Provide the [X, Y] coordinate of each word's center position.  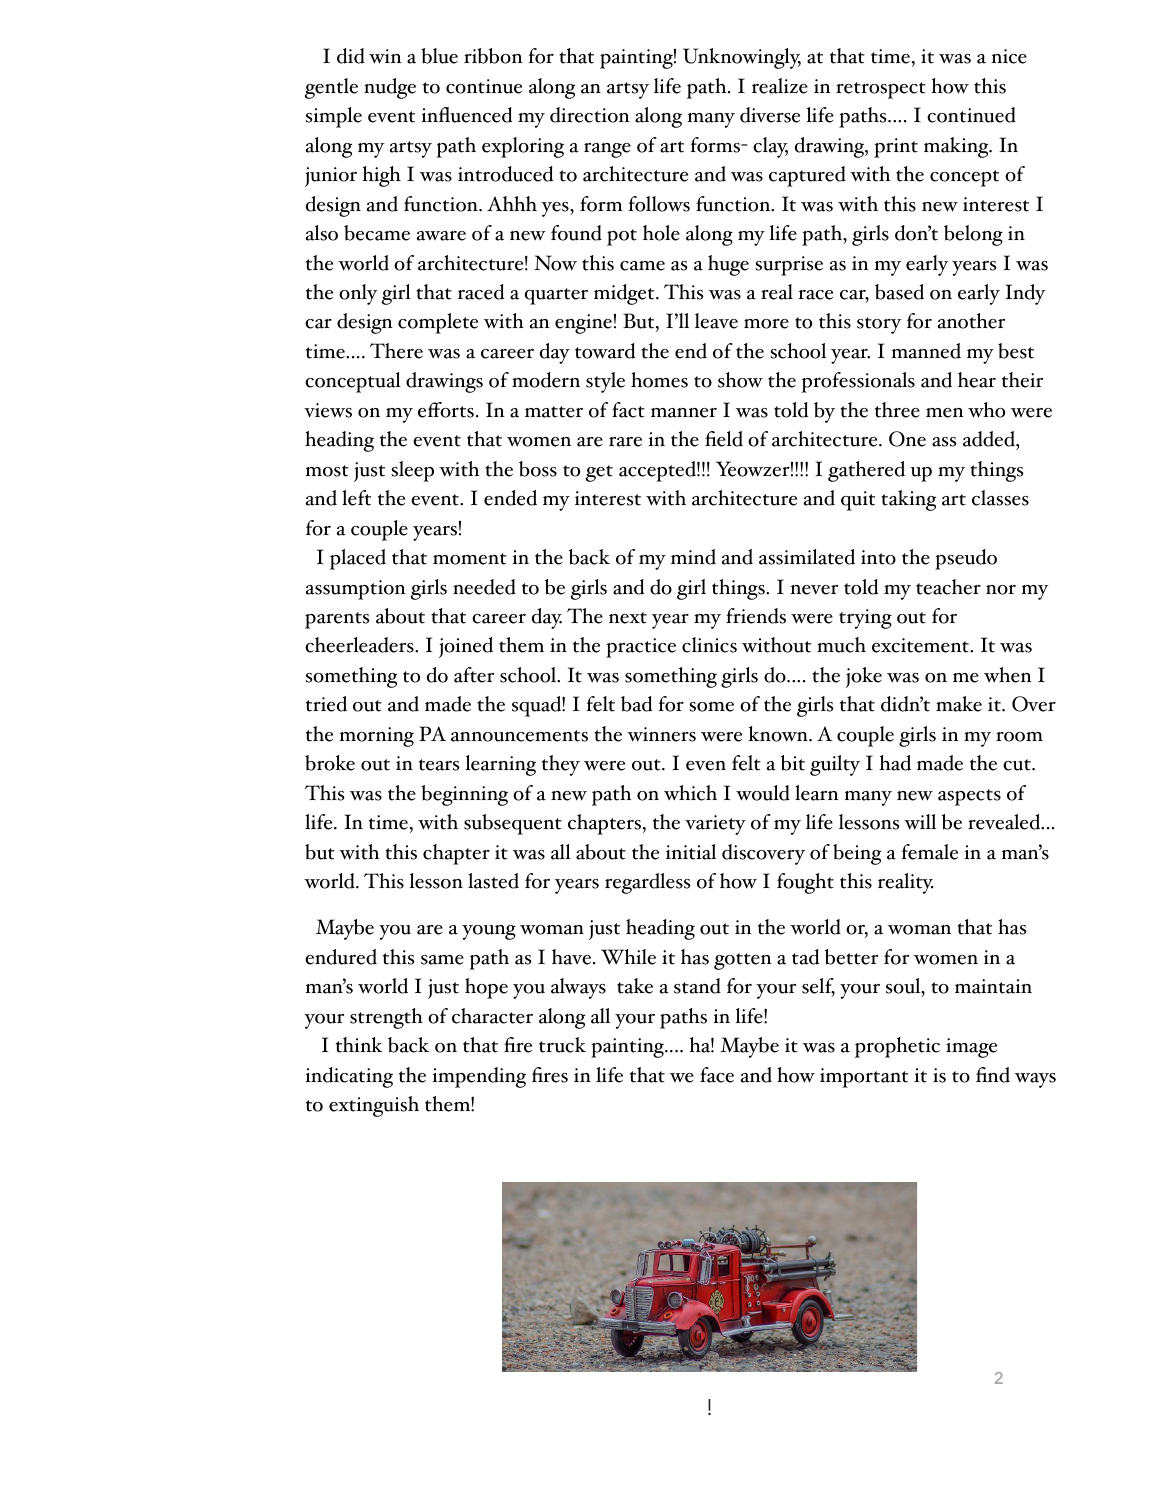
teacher [948, 587]
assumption [356, 590]
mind [693, 557]
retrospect [881, 90]
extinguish [374, 1106]
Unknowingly [742, 58]
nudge [390, 88]
